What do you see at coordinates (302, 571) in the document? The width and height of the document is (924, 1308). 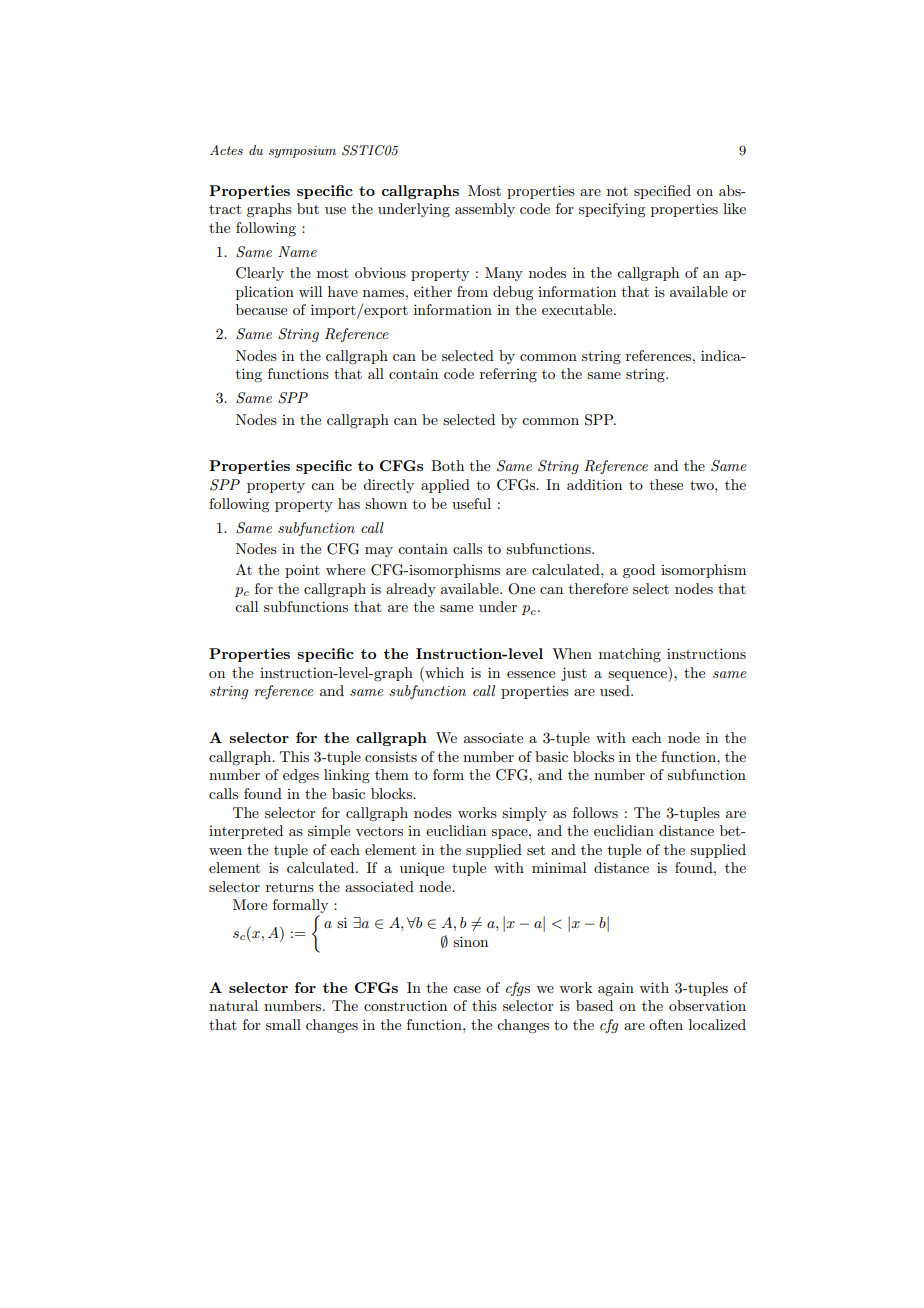 I see `point` at bounding box center [302, 571].
